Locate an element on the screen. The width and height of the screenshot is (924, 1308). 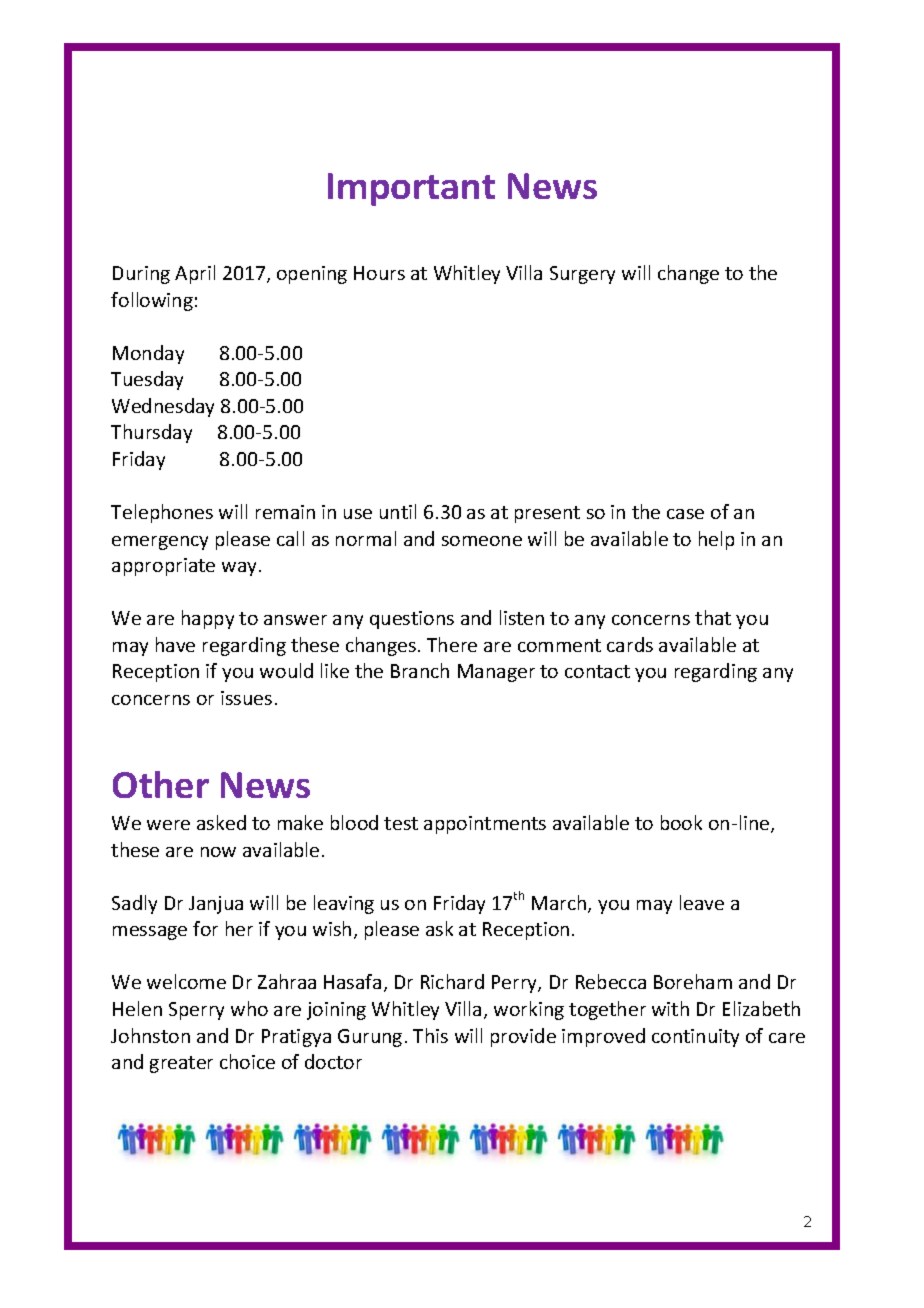
This is located at coordinates (430, 1035).
